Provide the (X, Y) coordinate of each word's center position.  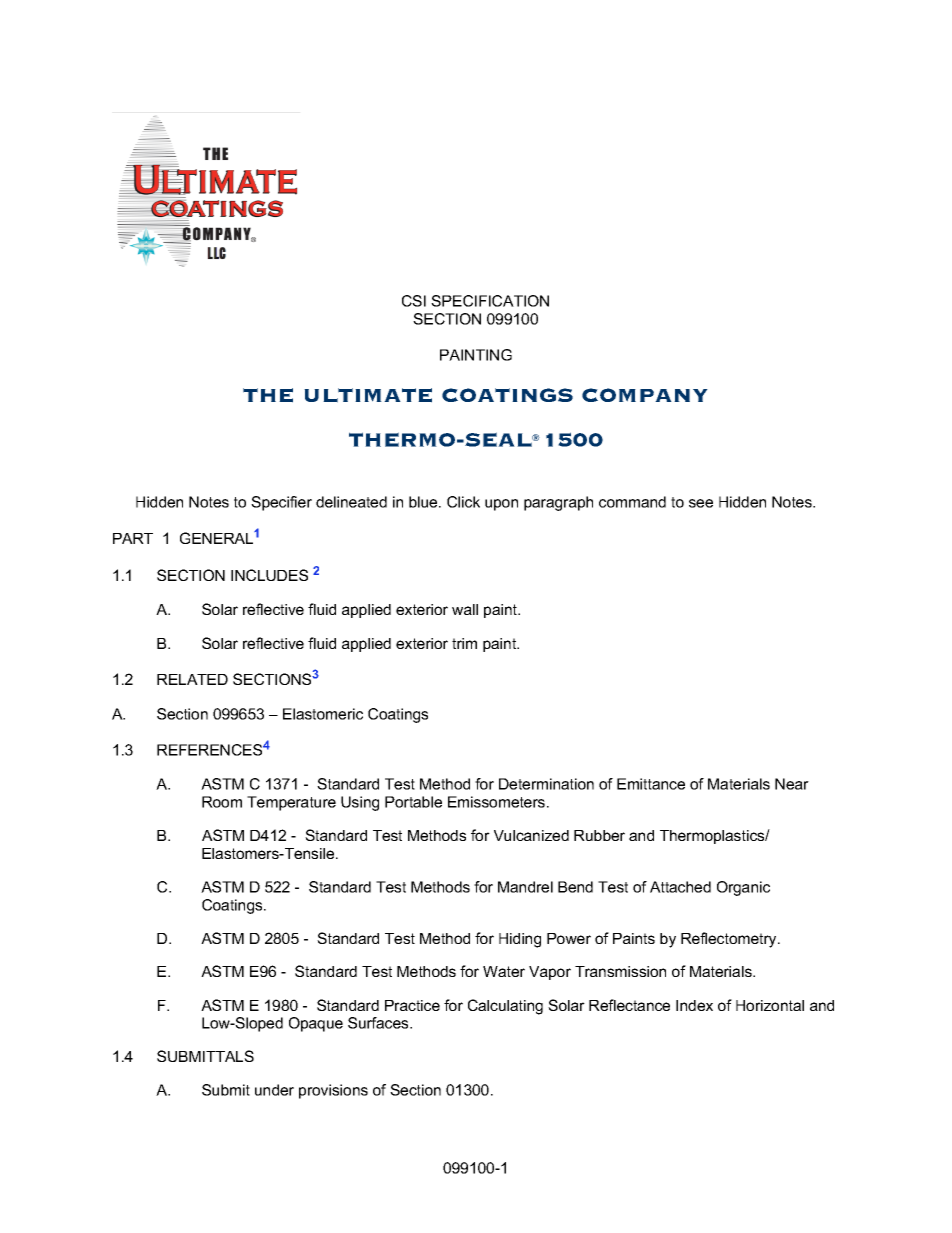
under (274, 1090)
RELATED (192, 679)
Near (792, 784)
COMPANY (645, 395)
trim (464, 643)
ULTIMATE (368, 395)
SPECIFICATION (490, 301)
